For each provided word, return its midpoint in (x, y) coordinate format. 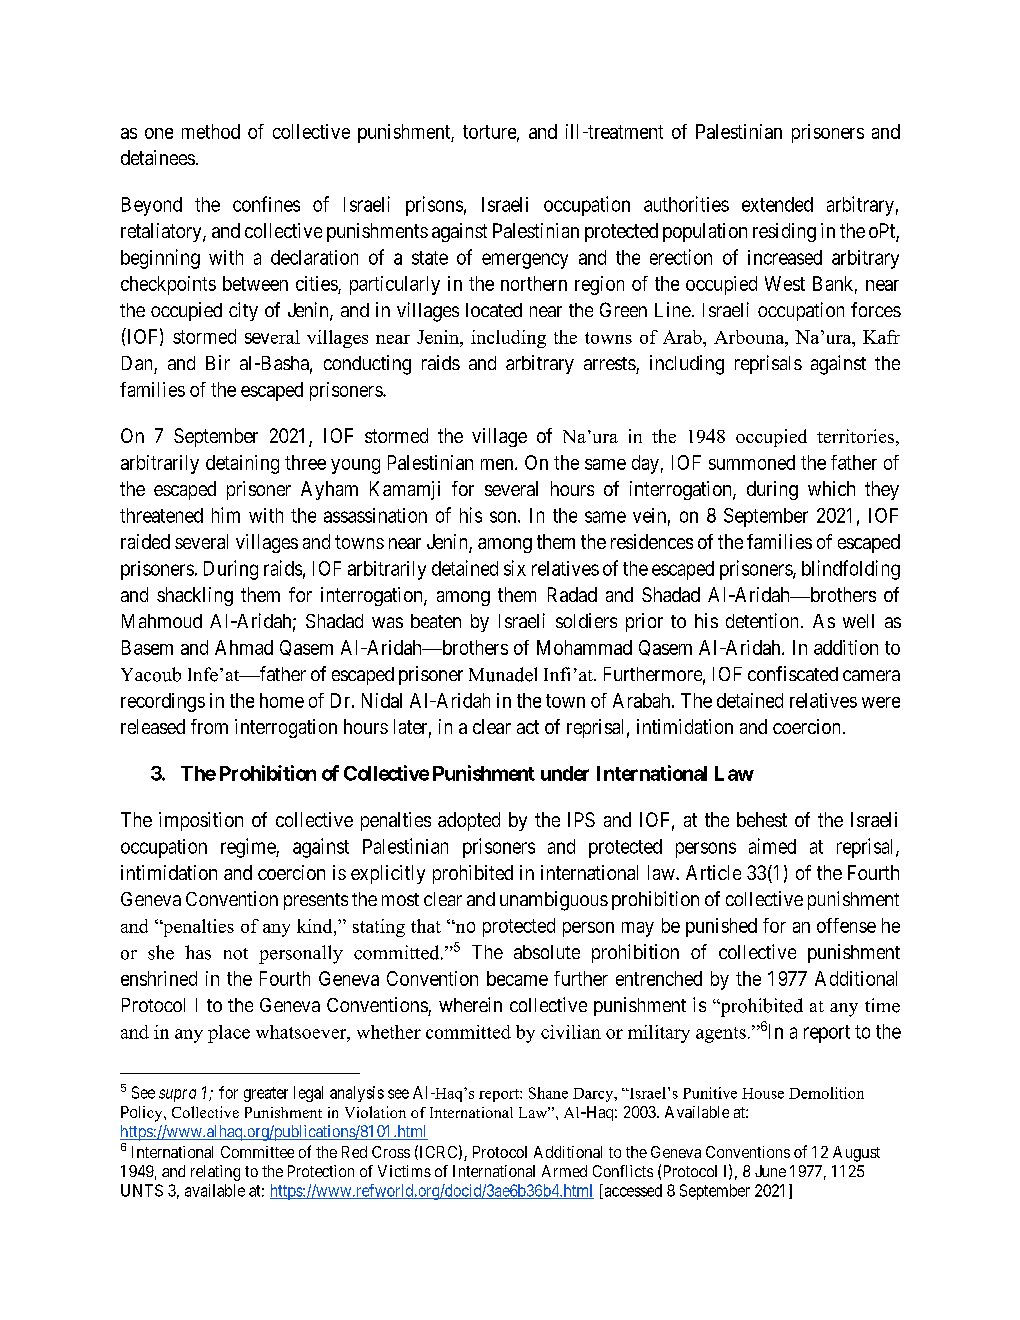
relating (215, 1173)
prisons (434, 206)
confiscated (793, 673)
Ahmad (244, 647)
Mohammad (584, 647)
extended (777, 204)
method (211, 131)
